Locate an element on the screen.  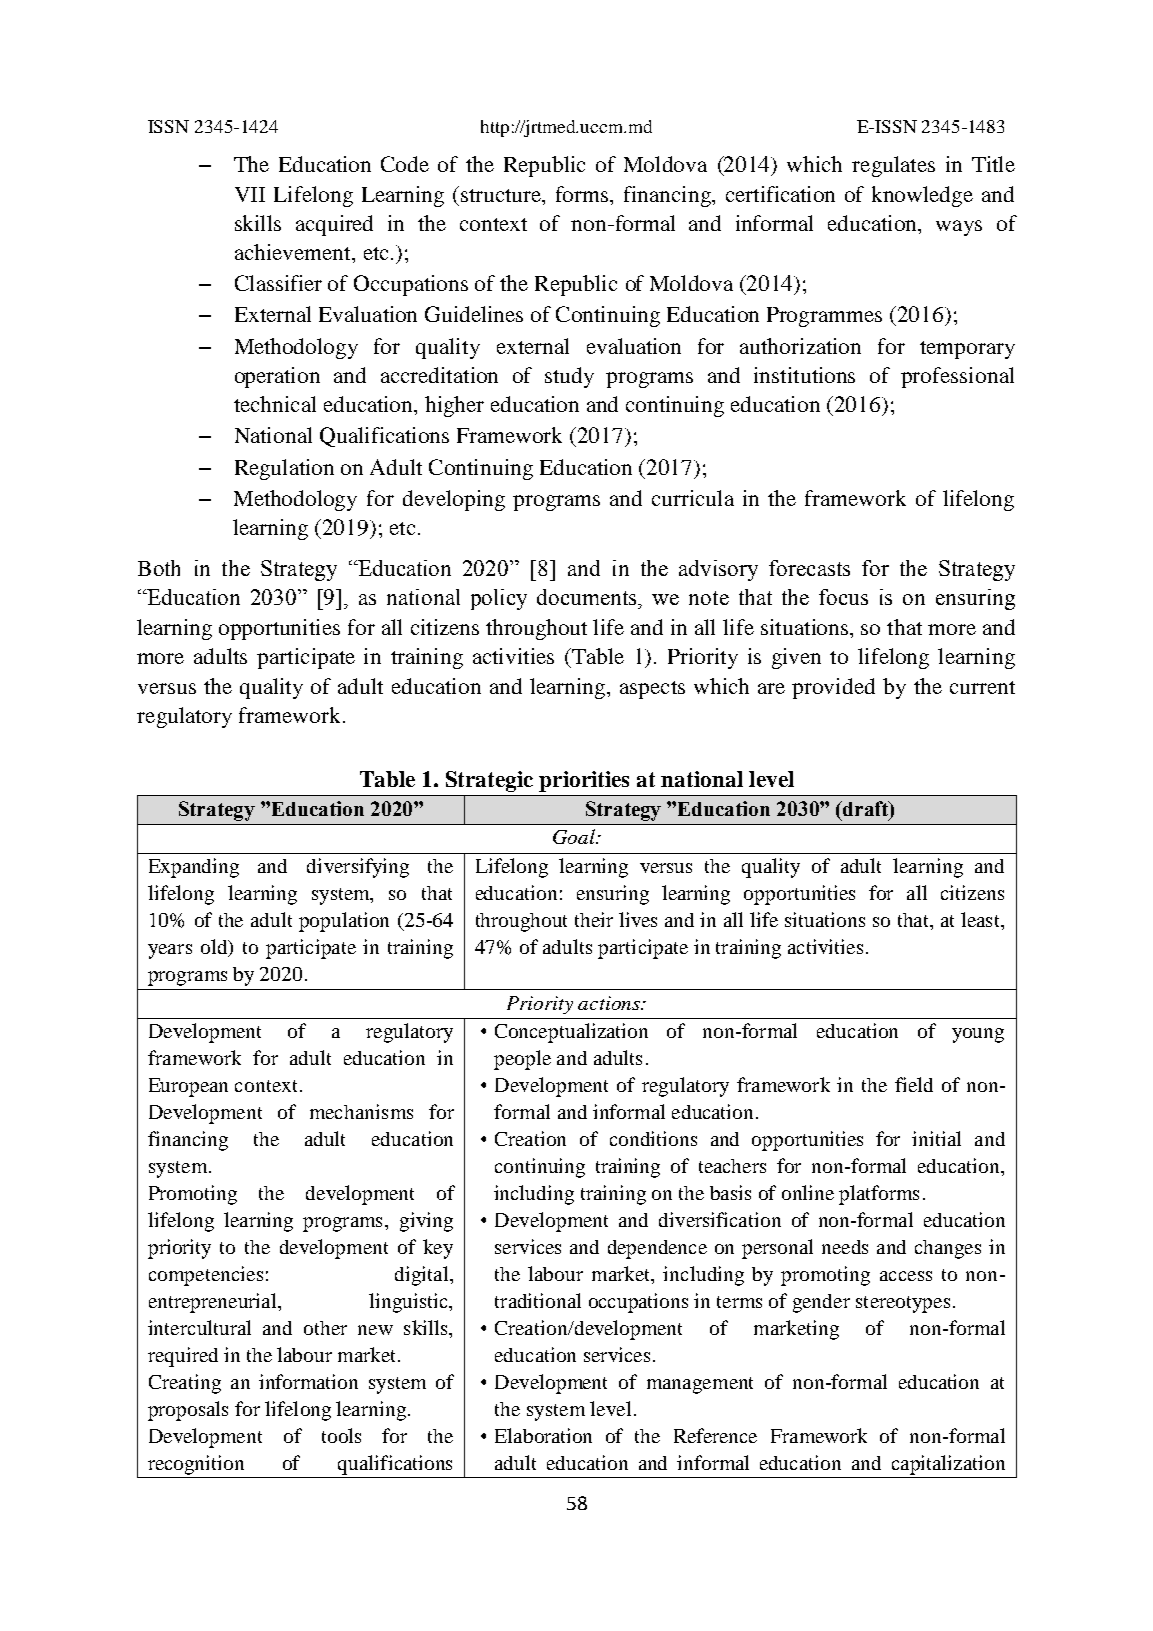
proposals is located at coordinates (188, 1411).
